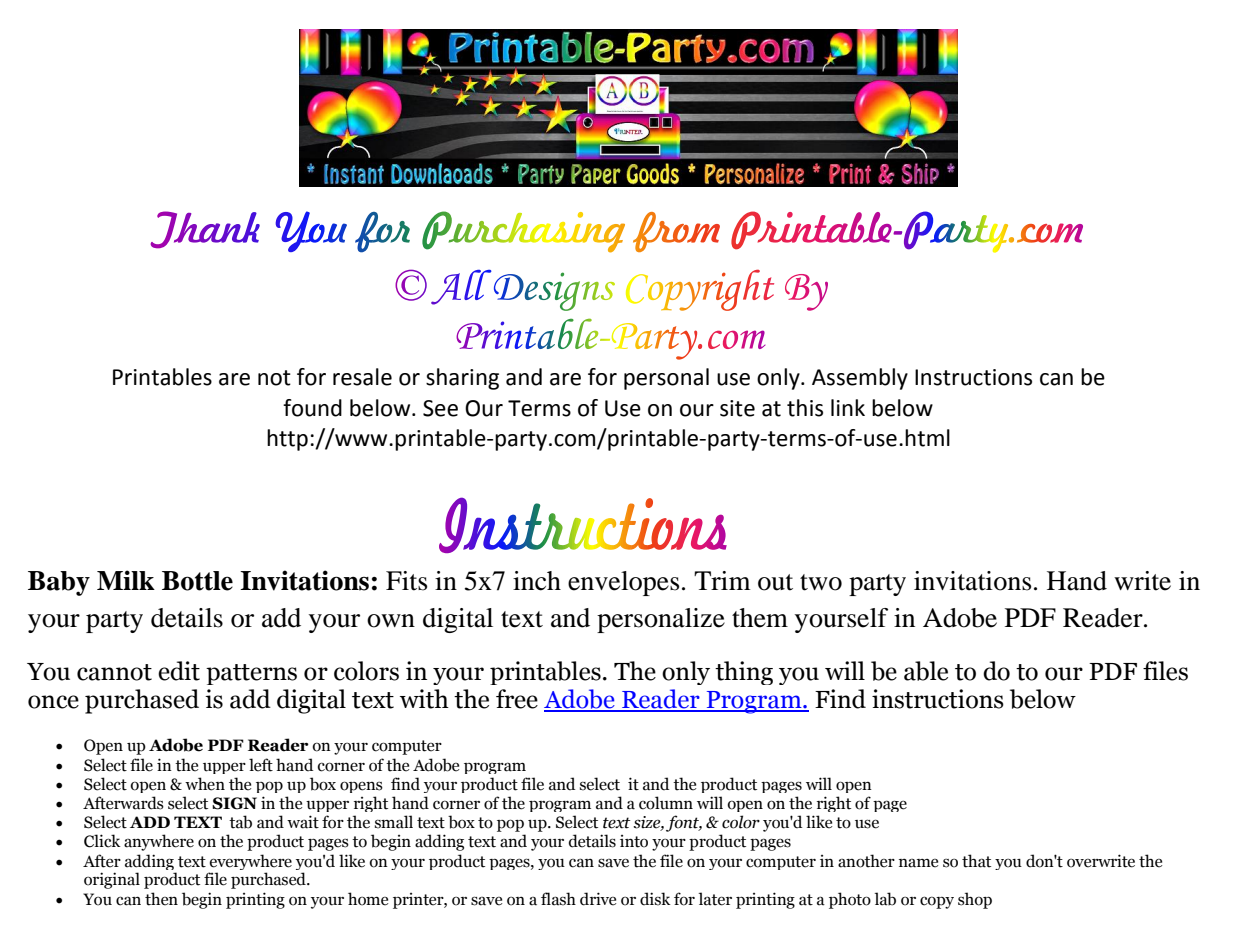 This screenshot has width=1233, height=952. I want to click on then, so click(161, 899).
